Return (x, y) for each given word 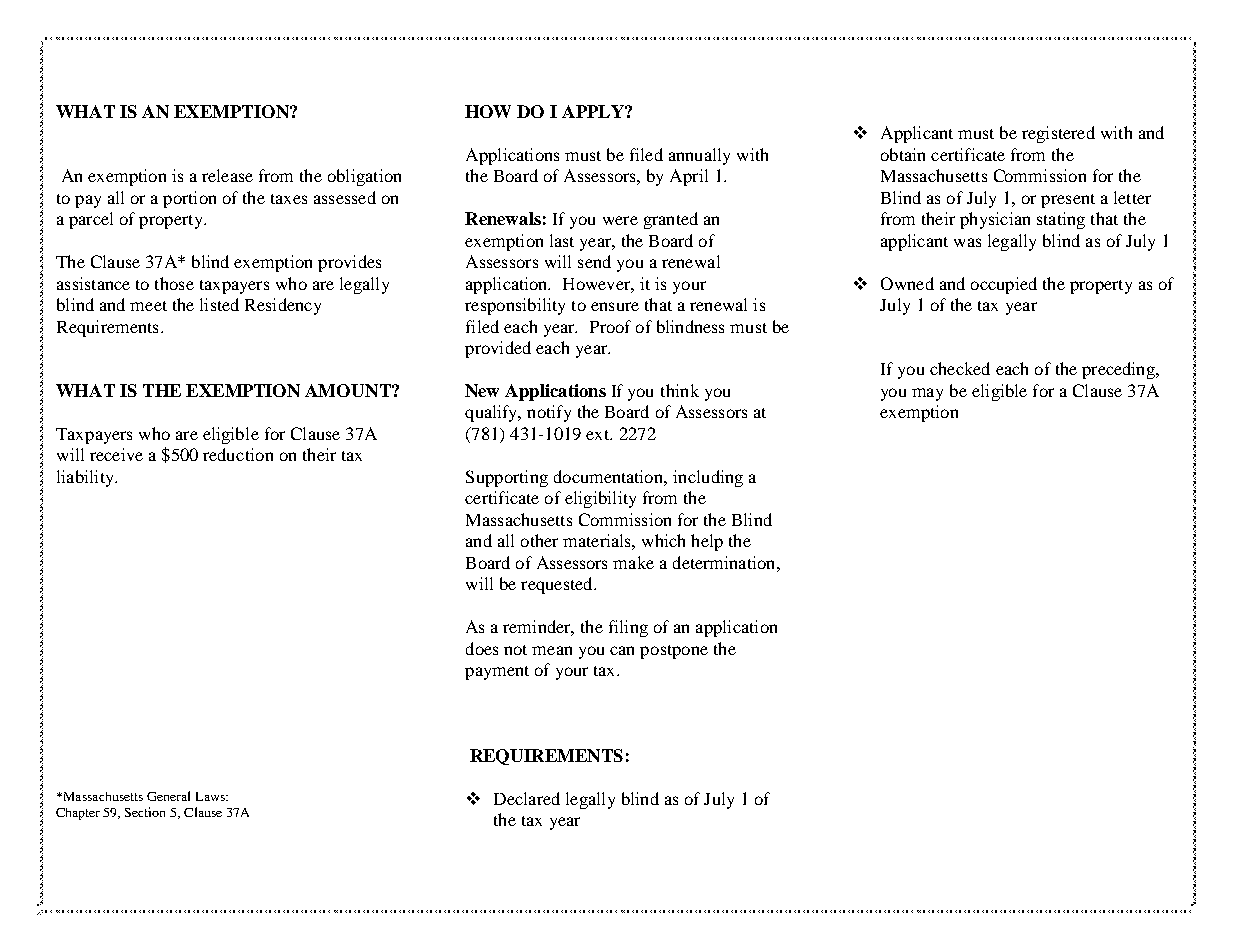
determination (725, 562)
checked (960, 368)
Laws (211, 796)
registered (1058, 134)
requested (558, 585)
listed (219, 304)
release (227, 175)
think (680, 390)
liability (86, 478)
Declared (527, 798)
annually (699, 156)
